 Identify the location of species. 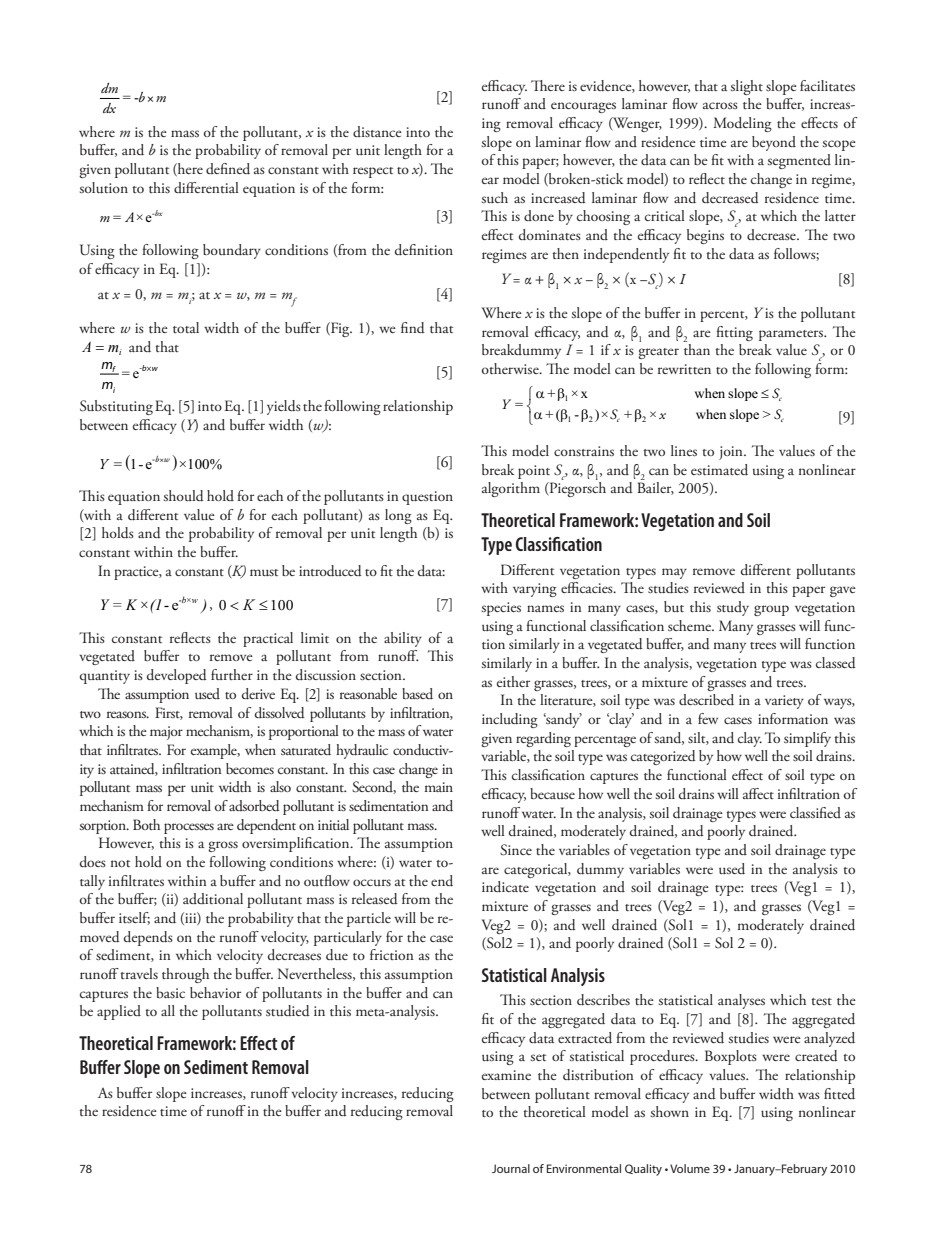
(501, 609).
